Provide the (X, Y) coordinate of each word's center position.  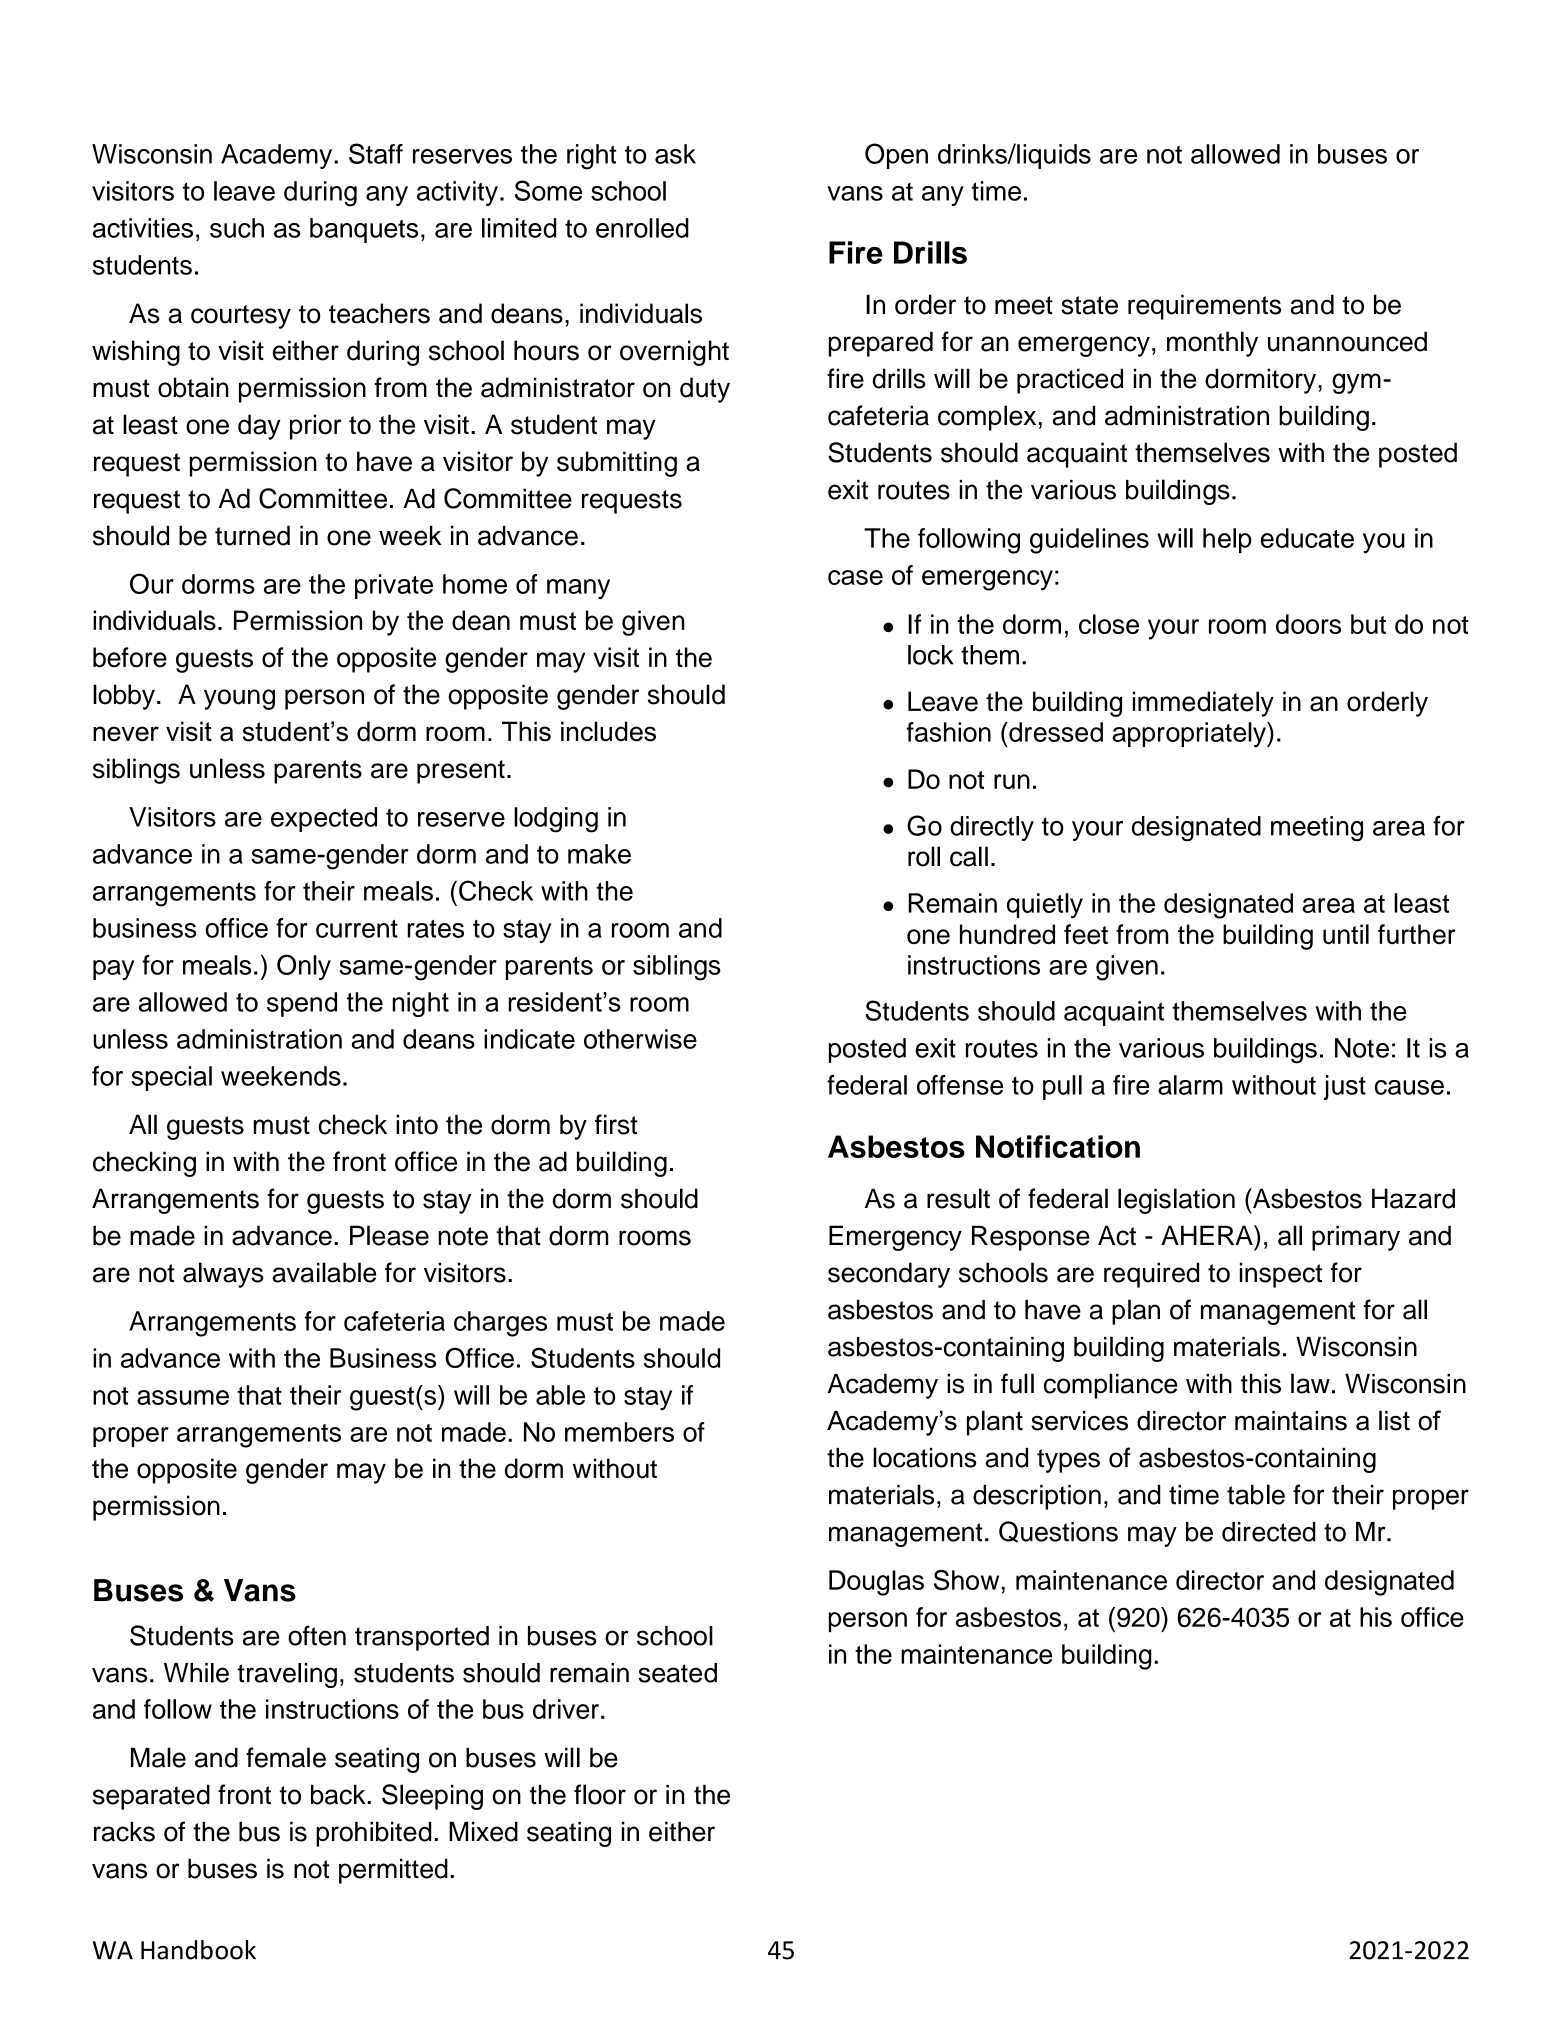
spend (302, 1004)
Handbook (198, 1950)
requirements (1204, 307)
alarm (1190, 1085)
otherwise (640, 1039)
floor (600, 1794)
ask (675, 154)
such (237, 228)
